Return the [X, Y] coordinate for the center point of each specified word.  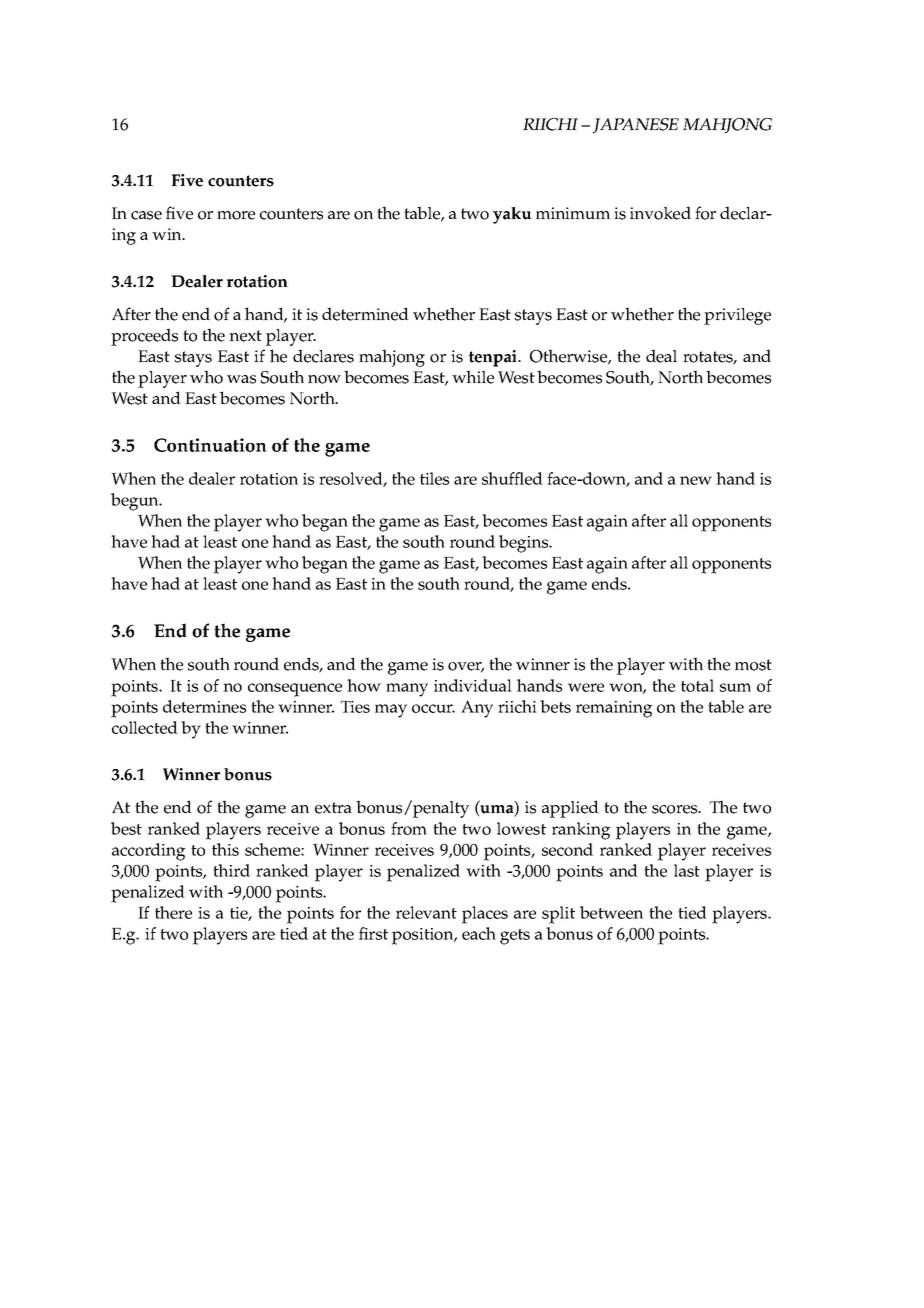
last [687, 870]
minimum [573, 213]
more [236, 215]
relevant [426, 912]
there [173, 912]
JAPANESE [636, 126]
